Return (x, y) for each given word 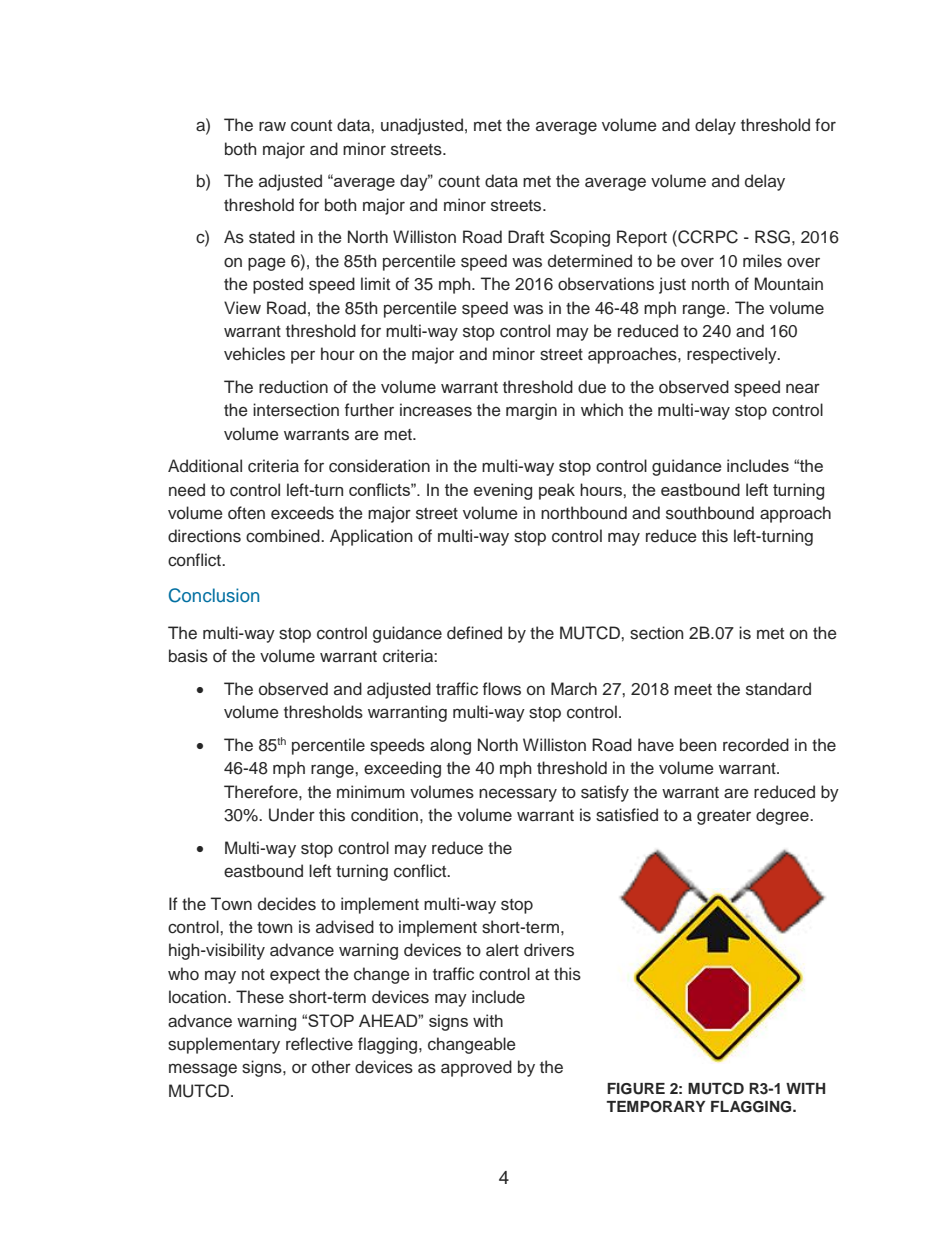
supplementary (224, 1045)
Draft (526, 236)
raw (272, 126)
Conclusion (214, 595)
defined (474, 633)
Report (642, 238)
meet (693, 690)
